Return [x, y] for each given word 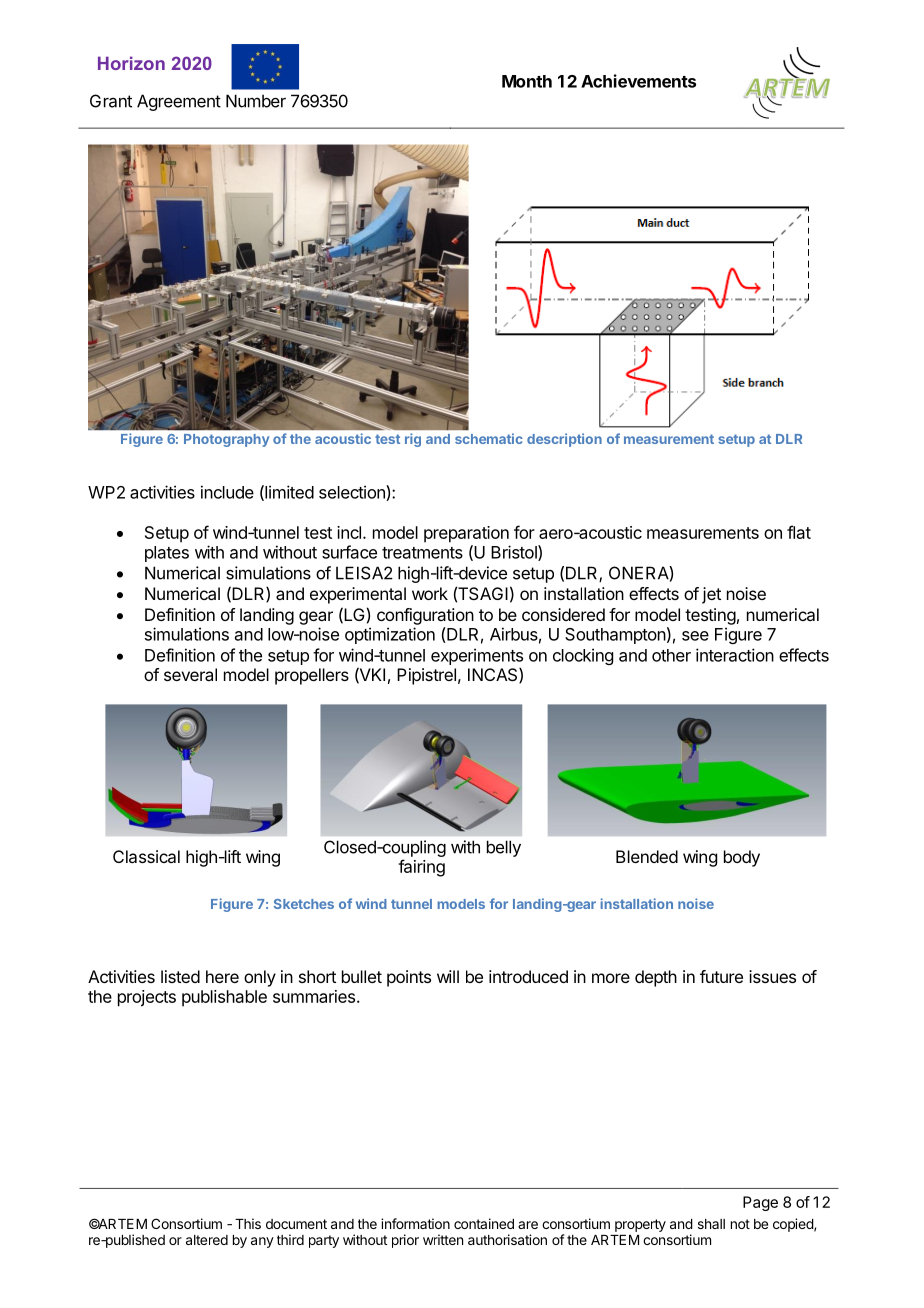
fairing [421, 868]
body [742, 858]
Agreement [179, 102]
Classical [146, 856]
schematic [489, 438]
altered [207, 1240]
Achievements [638, 81]
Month [527, 81]
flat [799, 532]
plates [167, 554]
